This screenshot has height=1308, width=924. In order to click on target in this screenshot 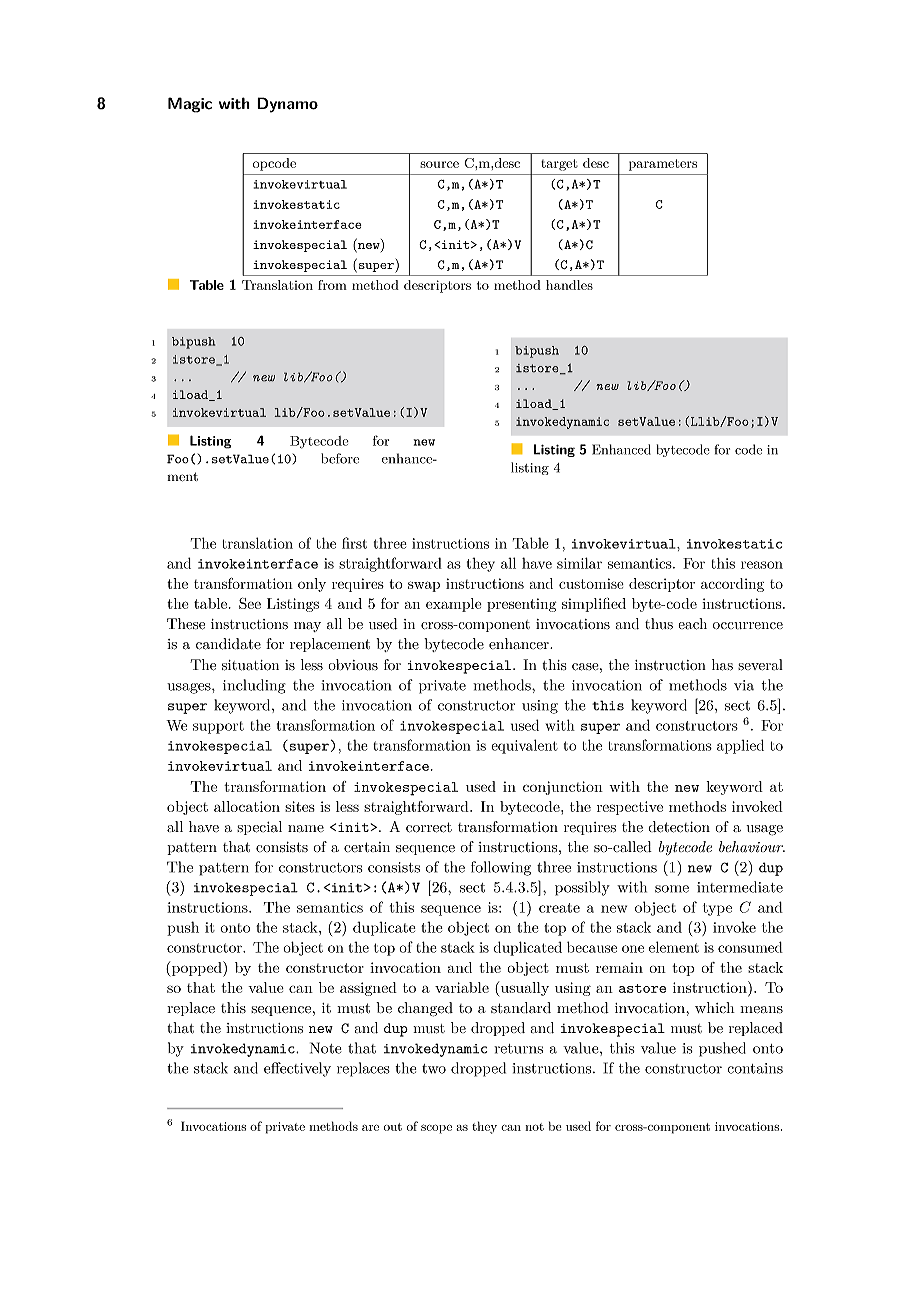, I will do `click(559, 165)`.
